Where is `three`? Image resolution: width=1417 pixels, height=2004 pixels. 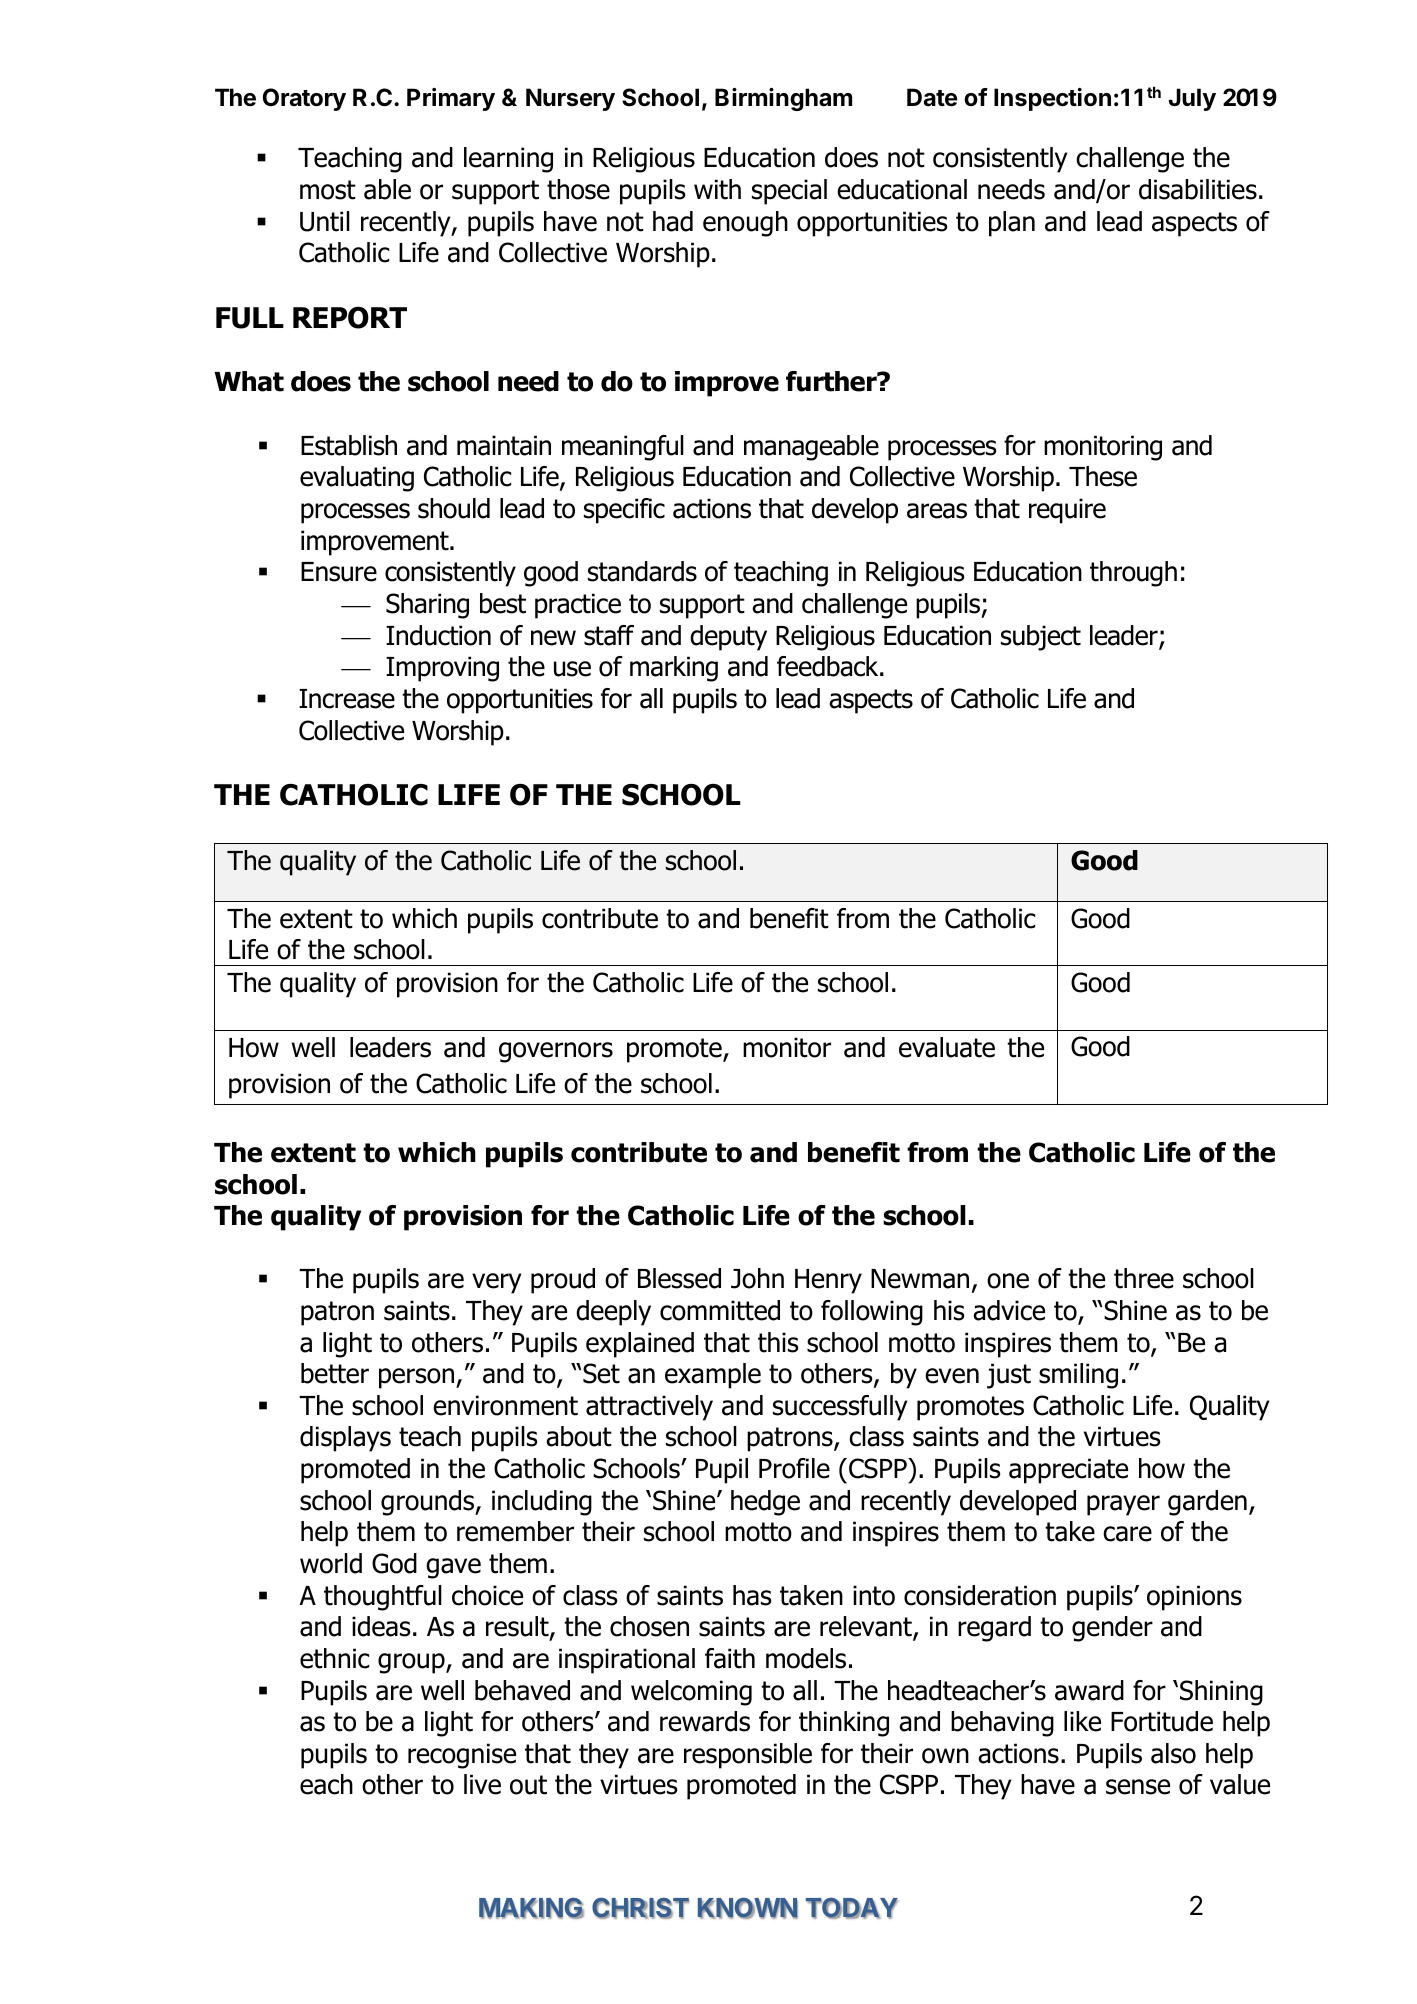 three is located at coordinates (1144, 1278).
